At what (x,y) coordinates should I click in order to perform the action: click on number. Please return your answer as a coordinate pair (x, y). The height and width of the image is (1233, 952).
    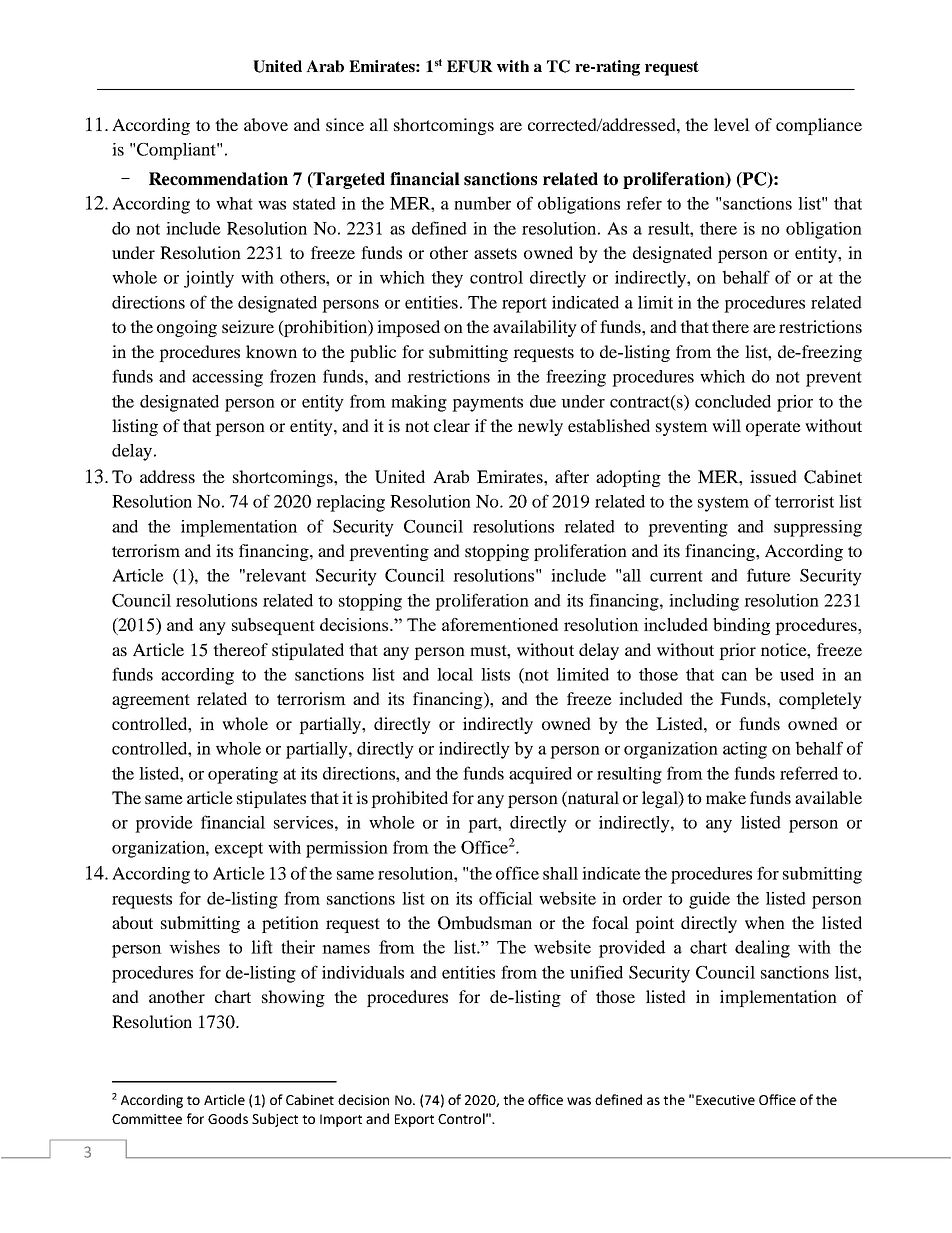
    Looking at the image, I should click on (482, 203).
